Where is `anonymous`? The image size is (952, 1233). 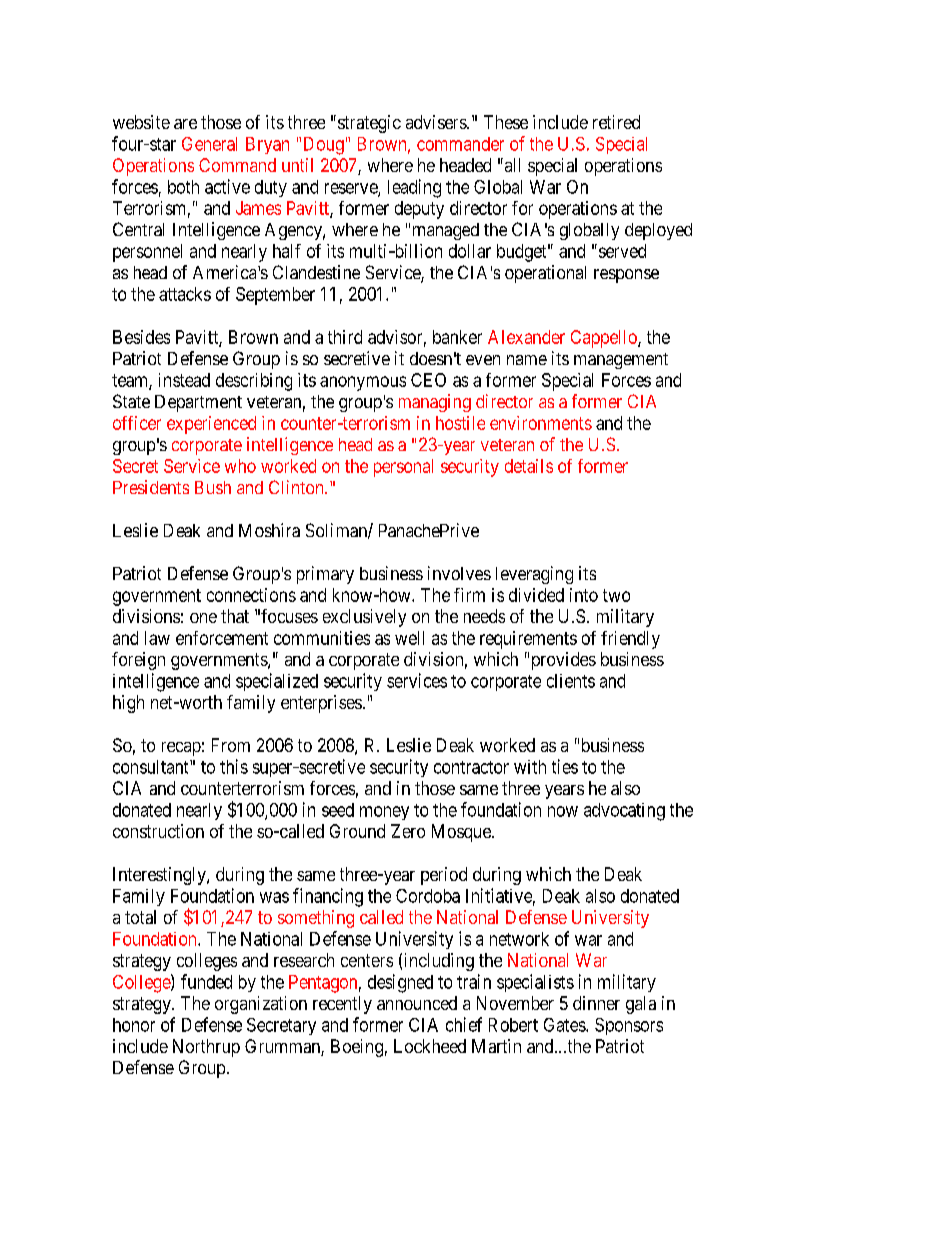 anonymous is located at coordinates (363, 383).
